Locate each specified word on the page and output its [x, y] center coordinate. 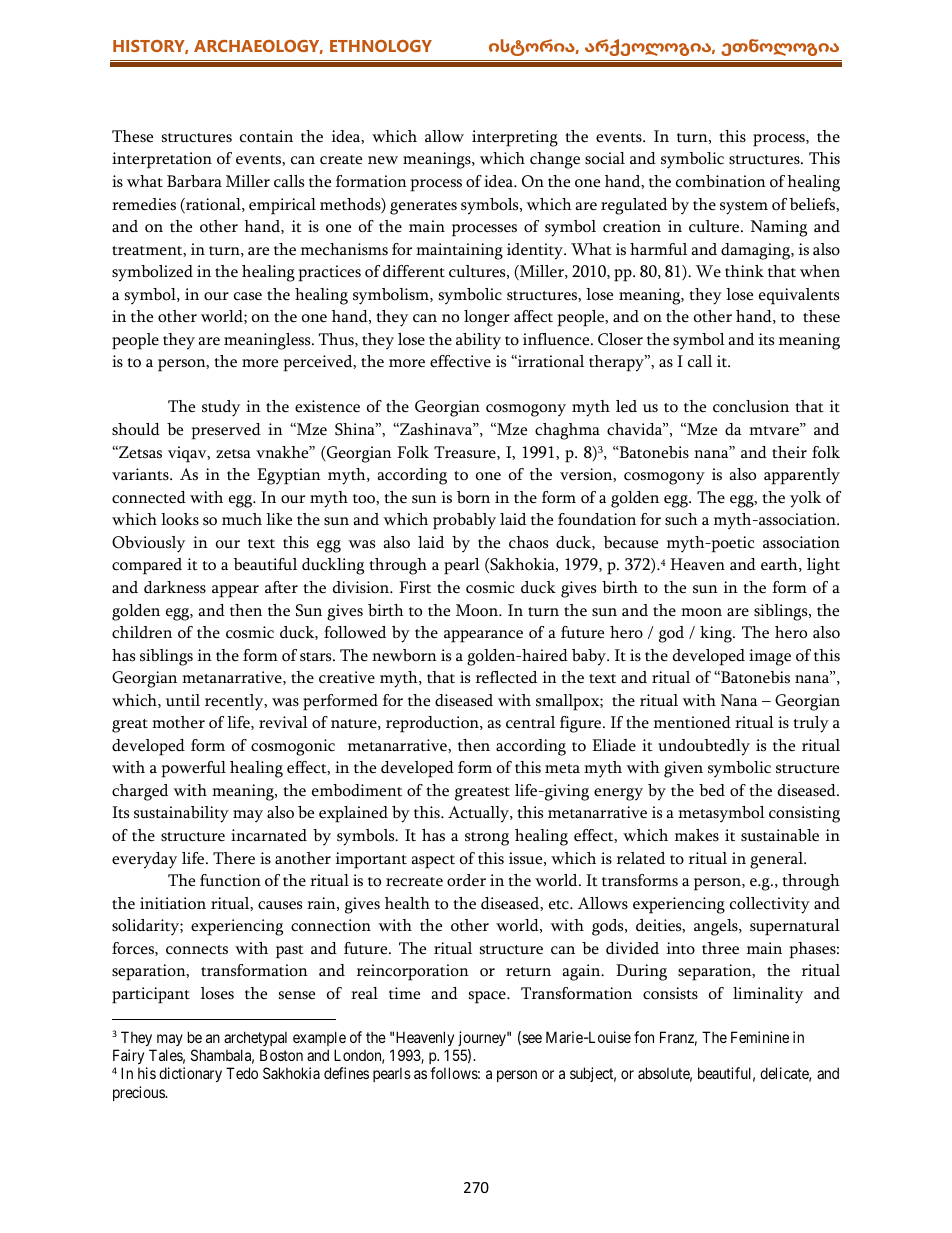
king [717, 634]
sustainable [780, 835]
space [488, 997]
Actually [479, 814]
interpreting [515, 138]
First [415, 587]
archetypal [255, 1038]
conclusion [751, 406]
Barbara [194, 181]
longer [487, 318]
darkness [175, 587]
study [221, 408]
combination [721, 181]
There [234, 858]
